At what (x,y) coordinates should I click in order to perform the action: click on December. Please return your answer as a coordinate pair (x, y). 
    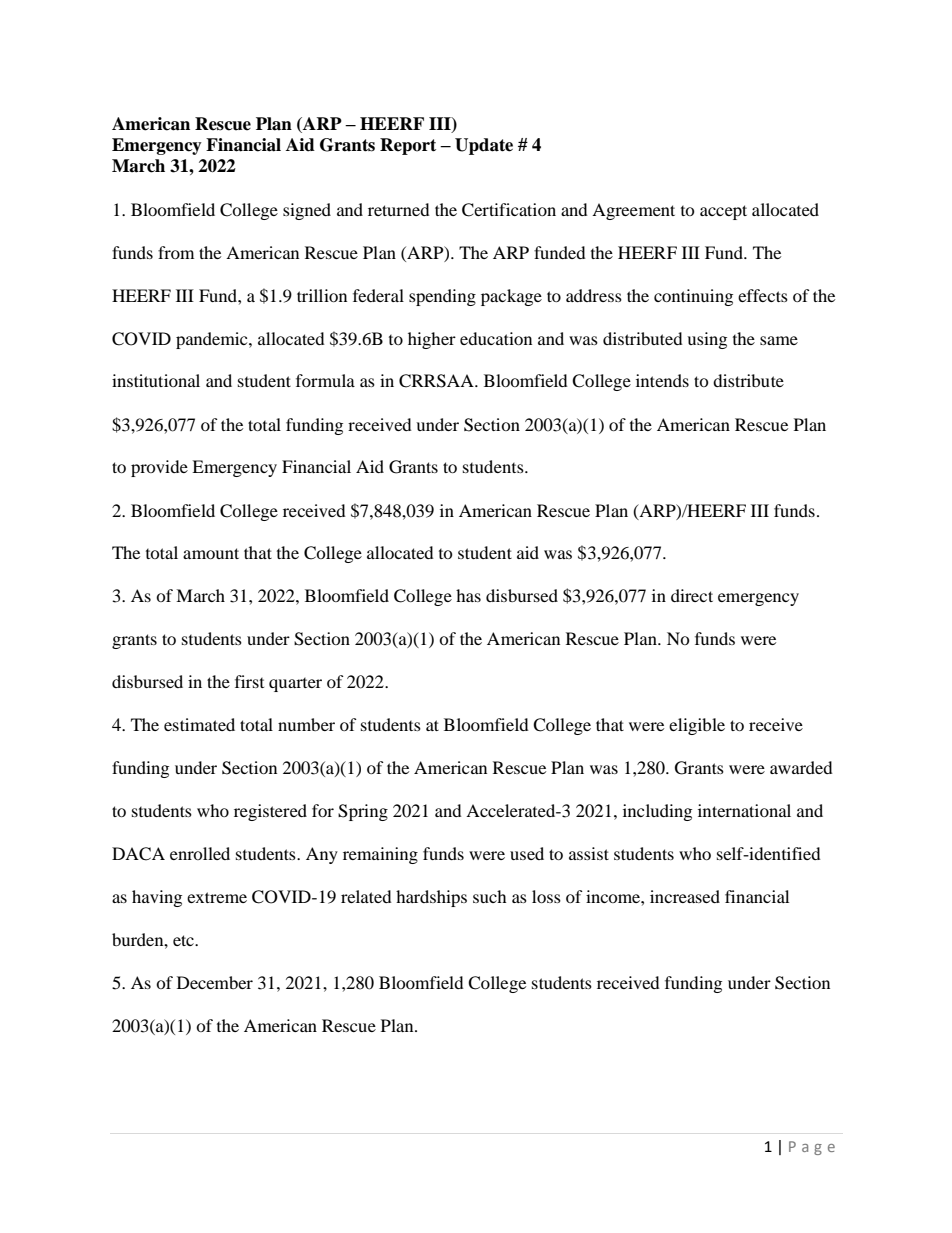
    Looking at the image, I should click on (215, 982).
